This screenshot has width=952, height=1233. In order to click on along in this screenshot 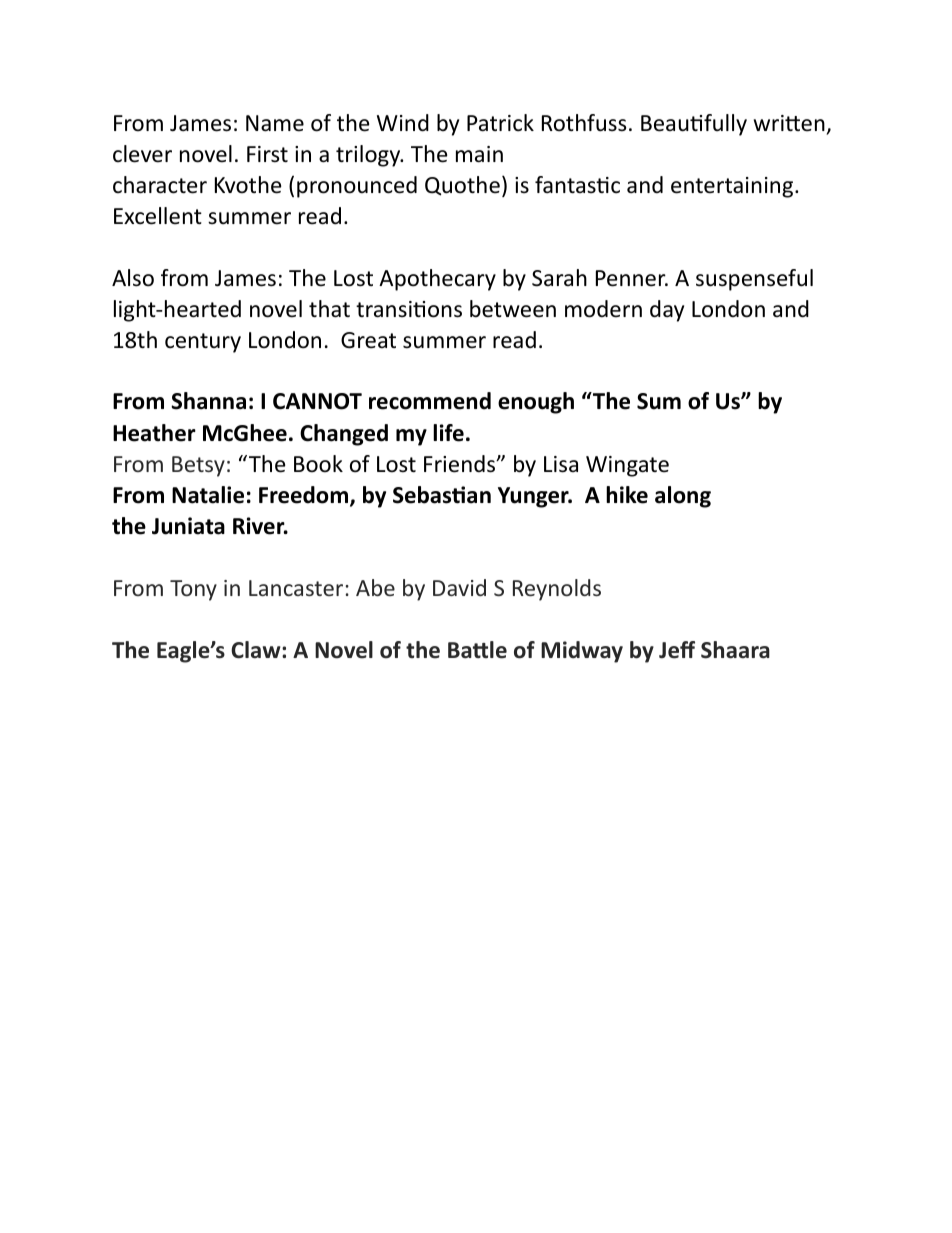, I will do `click(683, 497)`.
